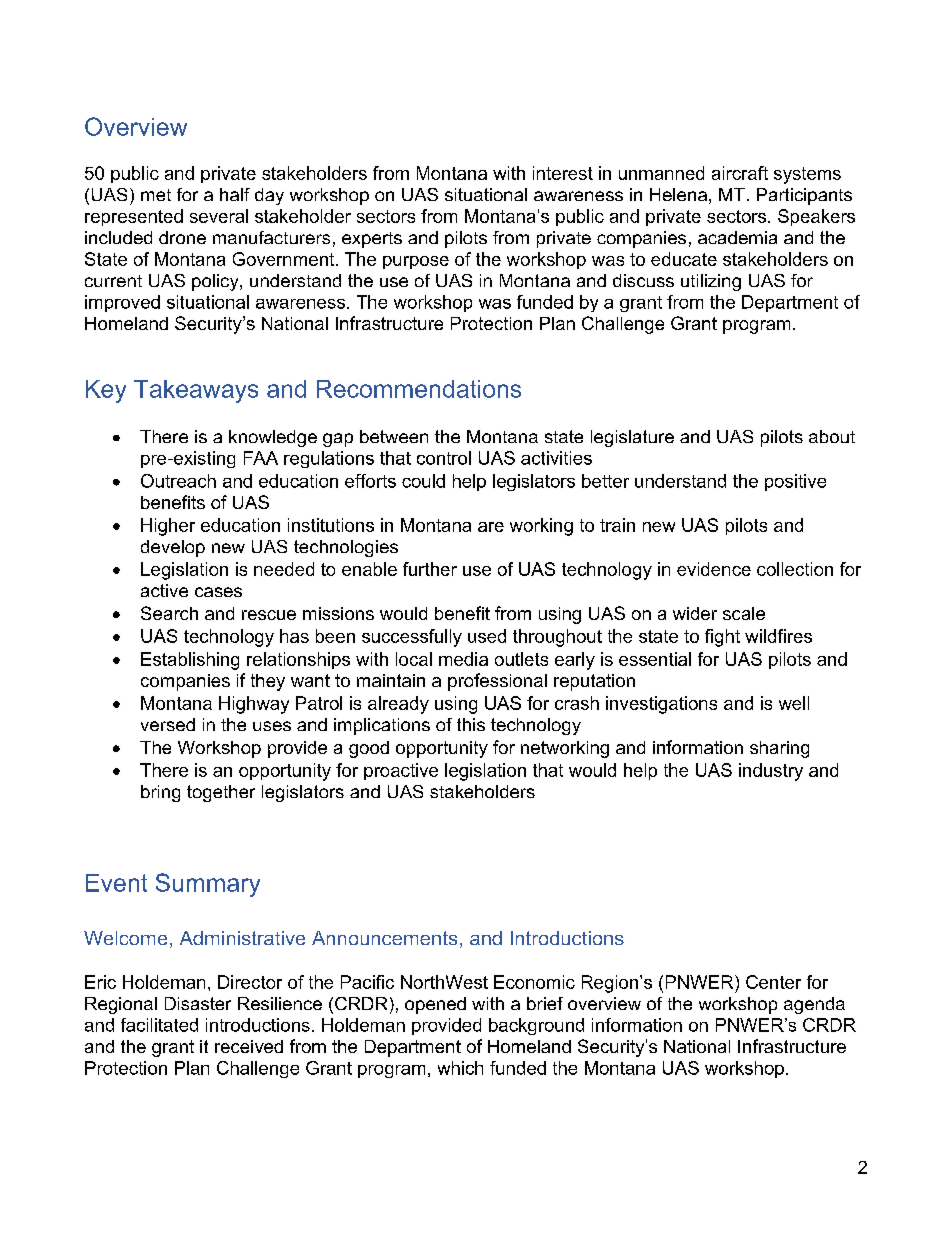  Describe the element at coordinates (460, 1068) in the screenshot. I see `which` at that location.
